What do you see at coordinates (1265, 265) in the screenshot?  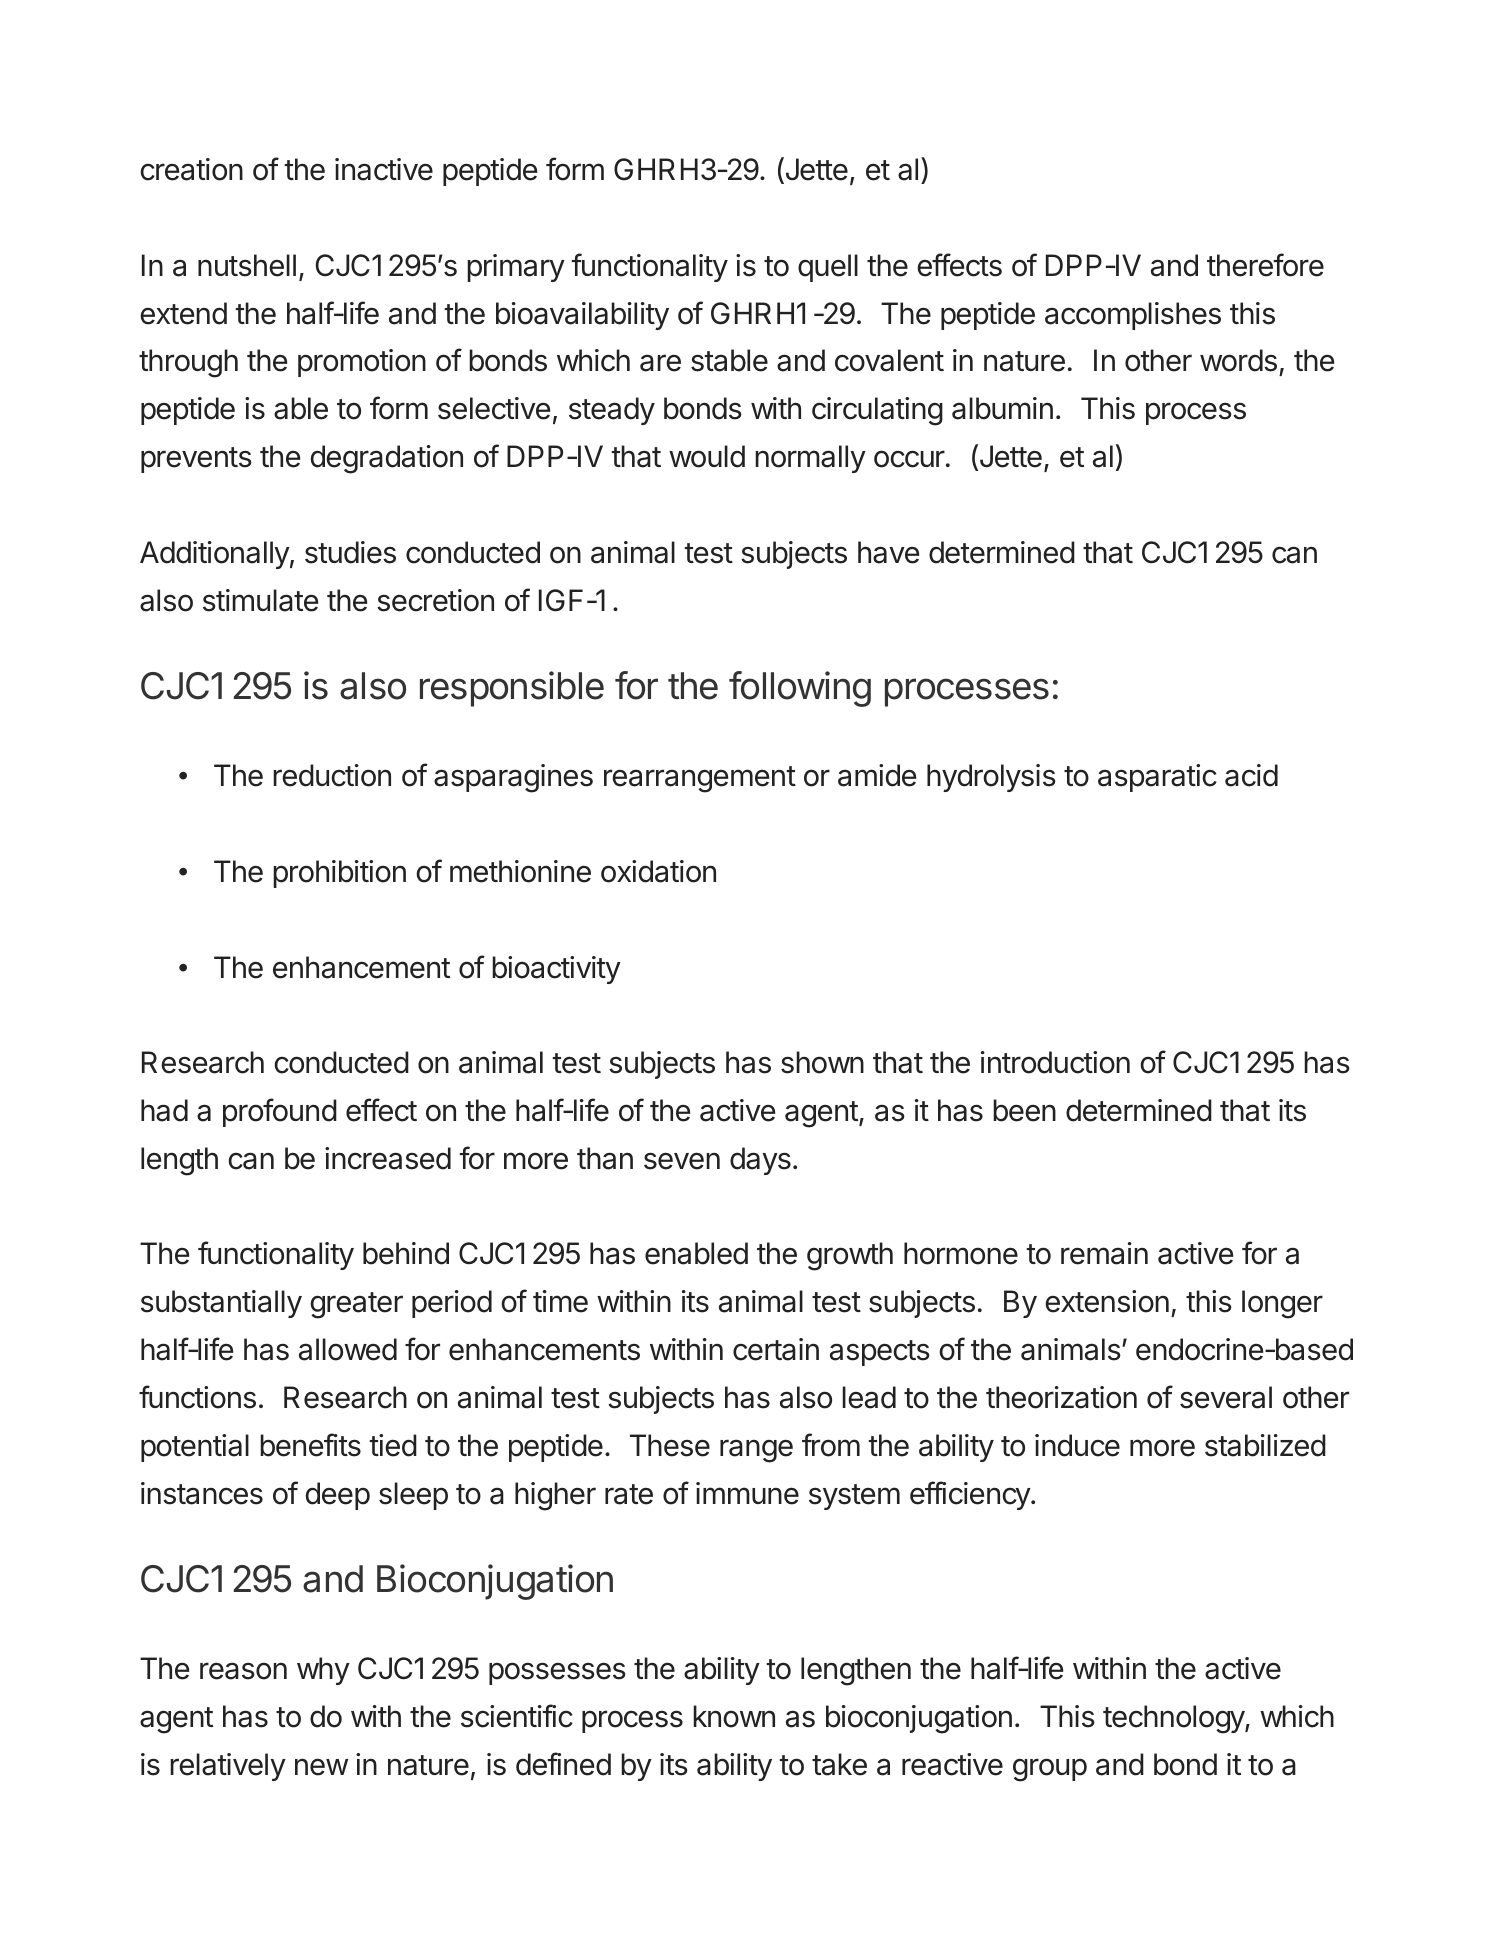 I see `therefore` at bounding box center [1265, 265].
